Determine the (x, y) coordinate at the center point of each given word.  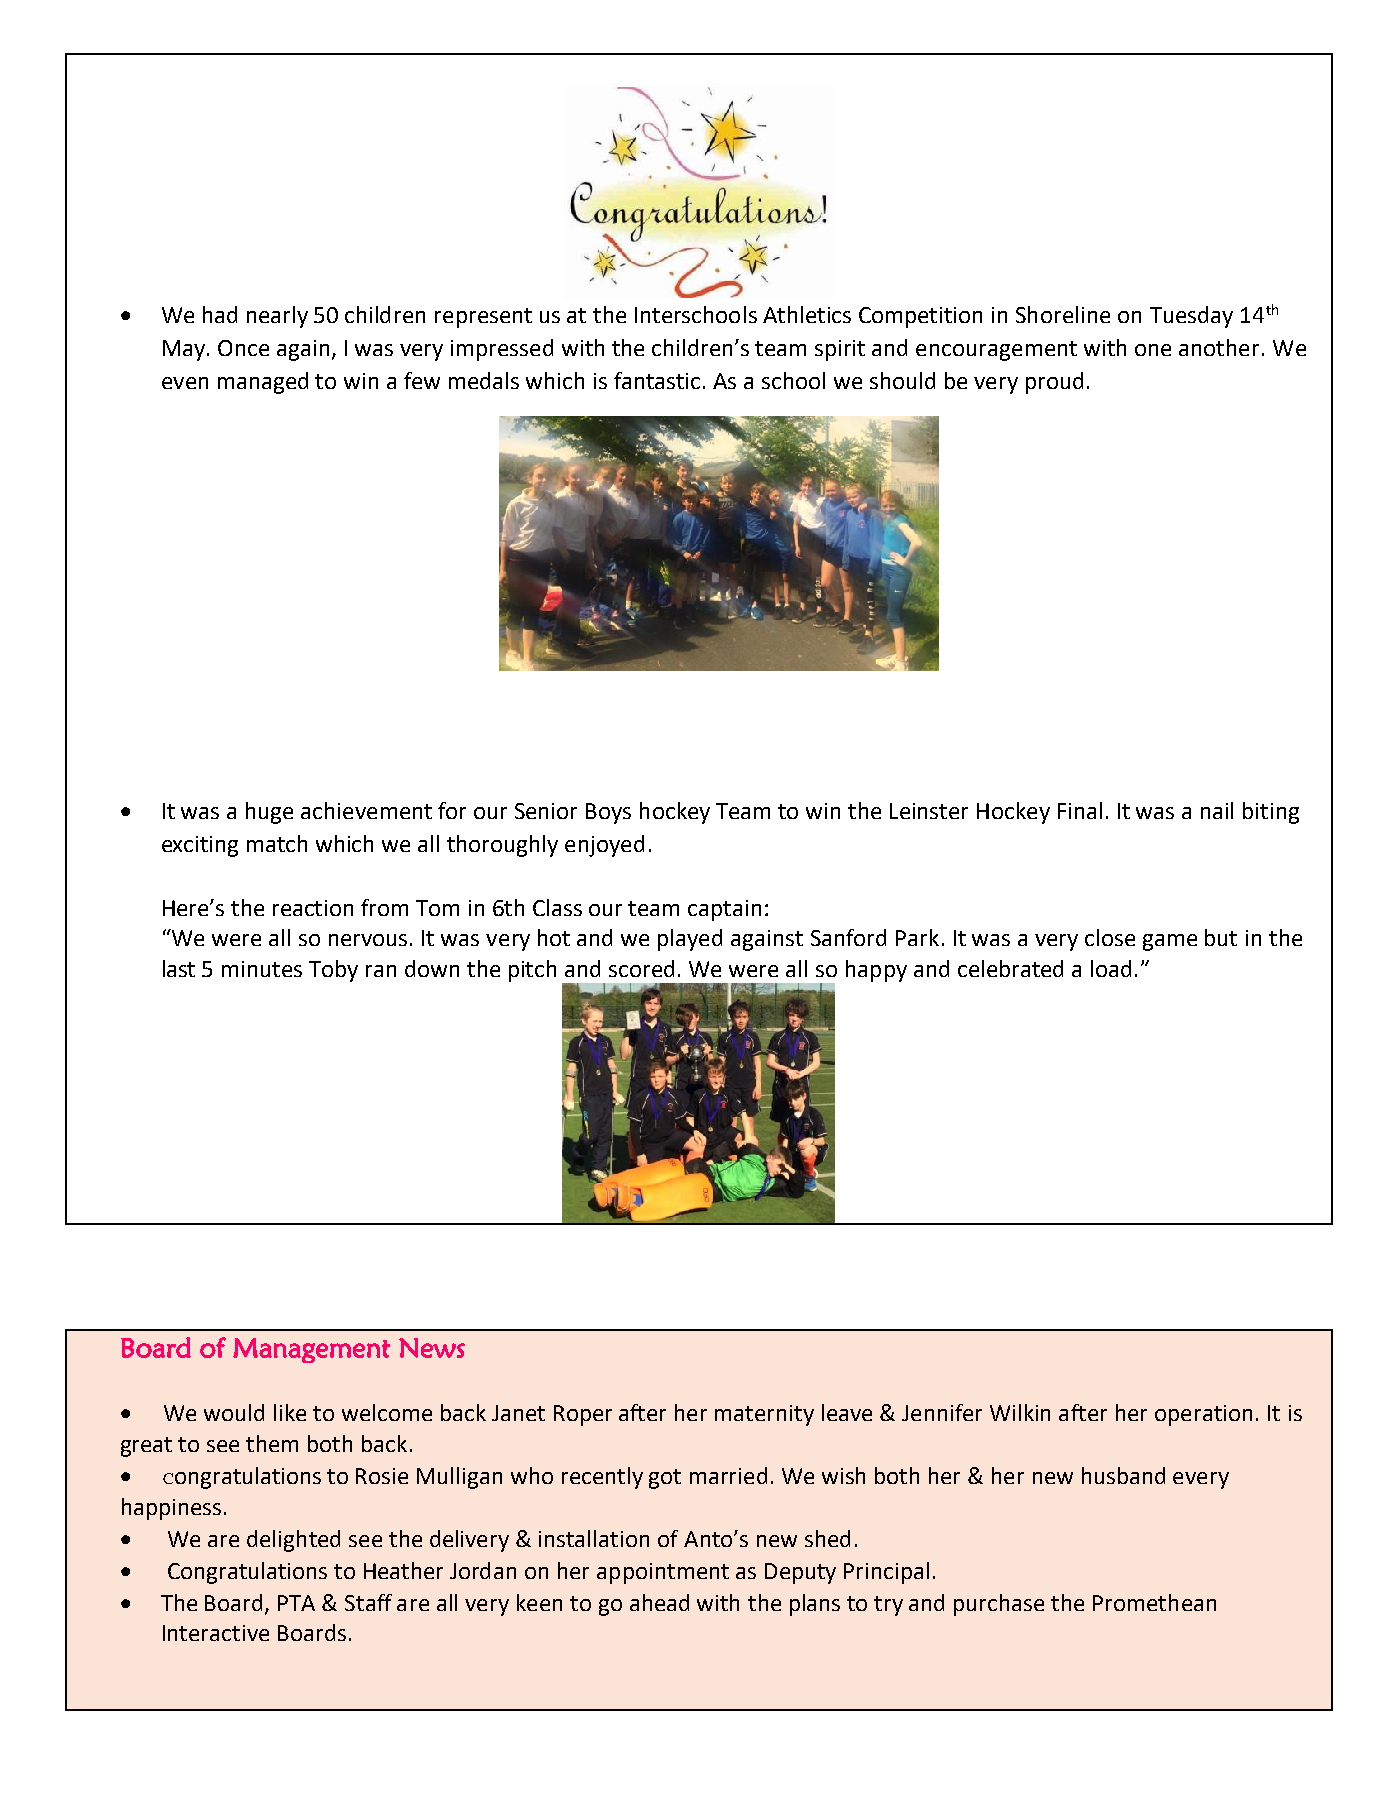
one (1153, 350)
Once (243, 348)
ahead (659, 1602)
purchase (999, 1605)
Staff (368, 1602)
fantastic (657, 380)
